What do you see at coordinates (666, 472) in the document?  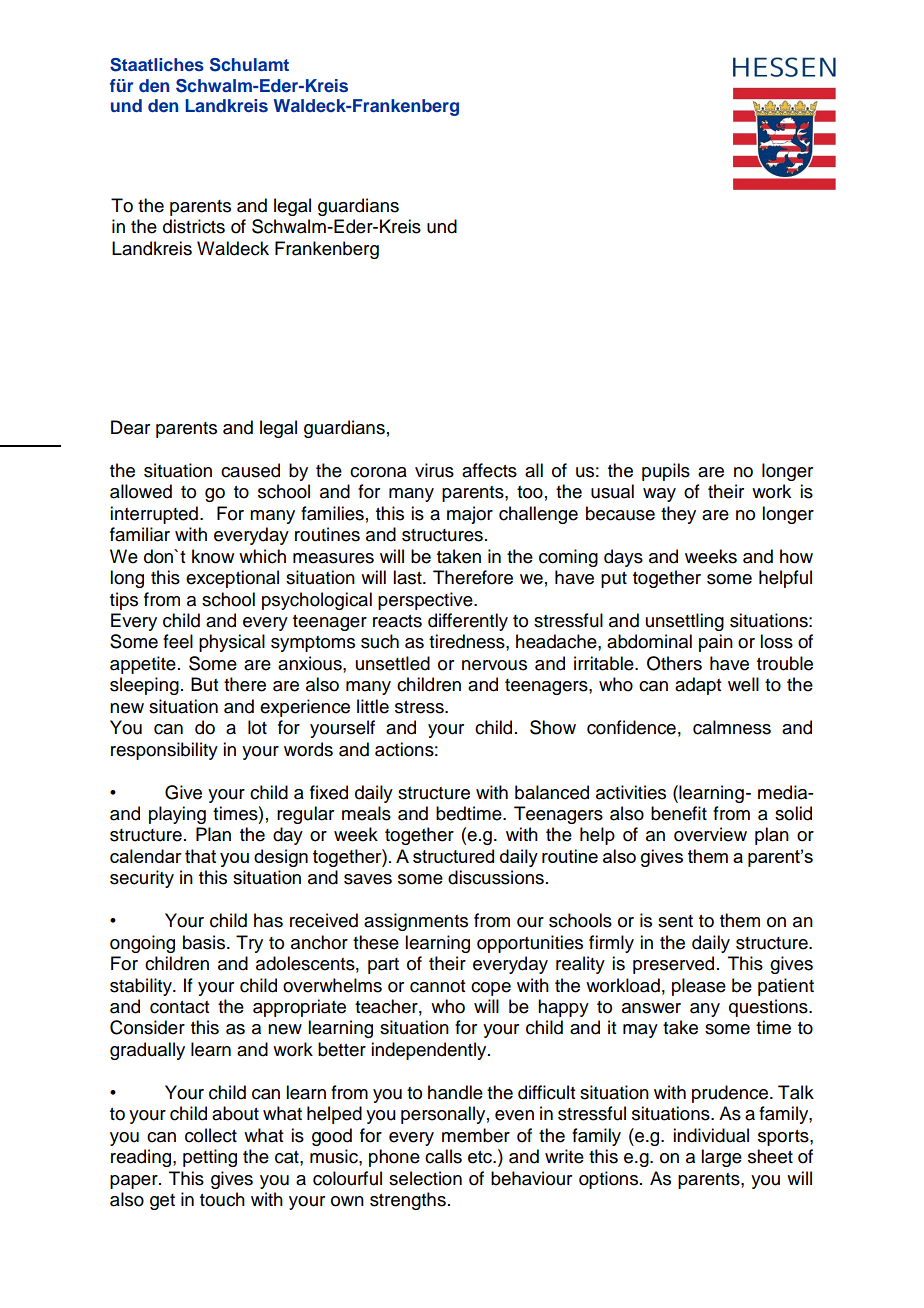 I see `pupils` at bounding box center [666, 472].
